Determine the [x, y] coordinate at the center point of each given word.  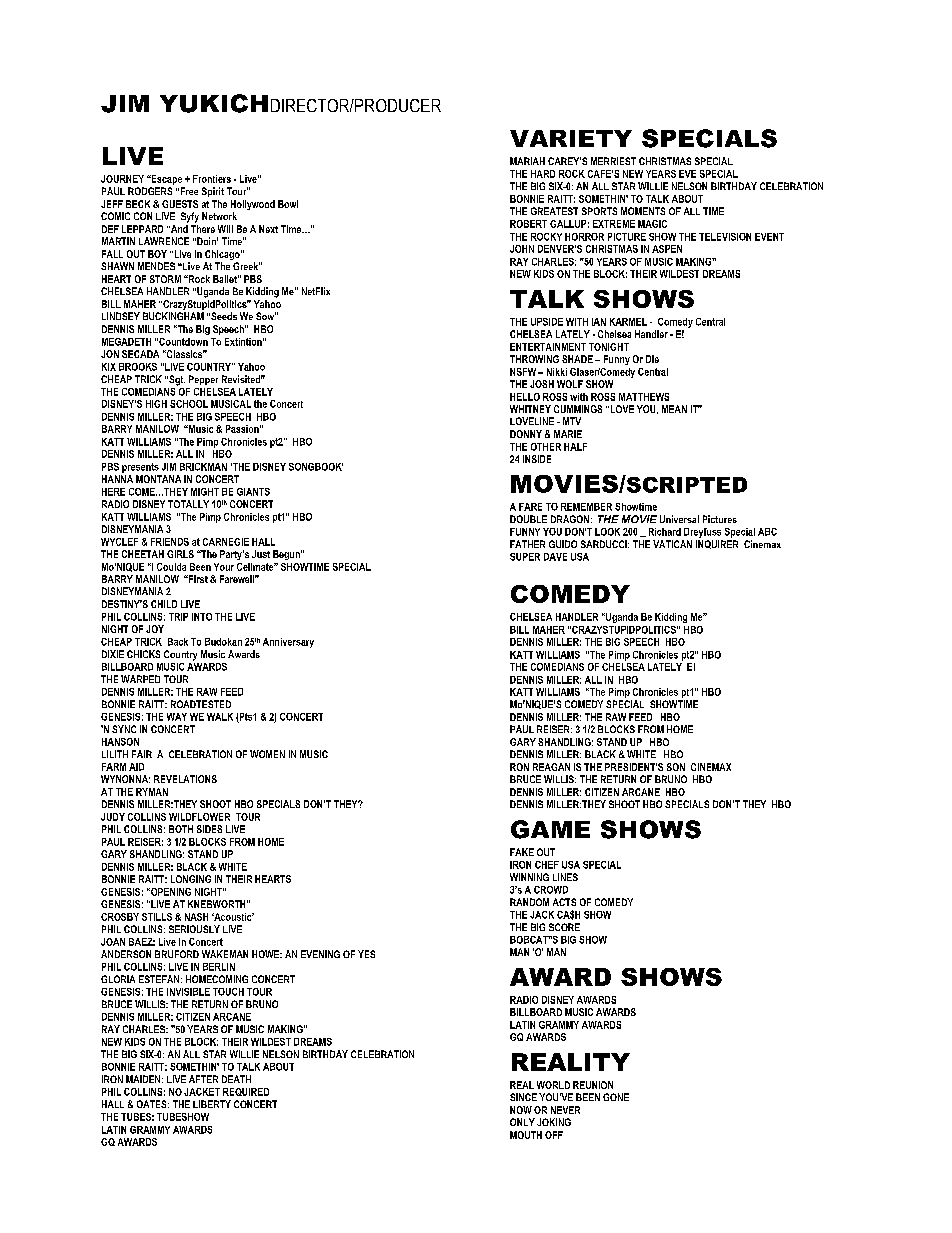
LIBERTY [212, 1104]
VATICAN [672, 544]
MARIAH [527, 161]
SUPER [525, 557]
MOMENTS [643, 211]
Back [178, 642]
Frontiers [212, 179]
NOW [521, 1110]
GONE [616, 1097]
